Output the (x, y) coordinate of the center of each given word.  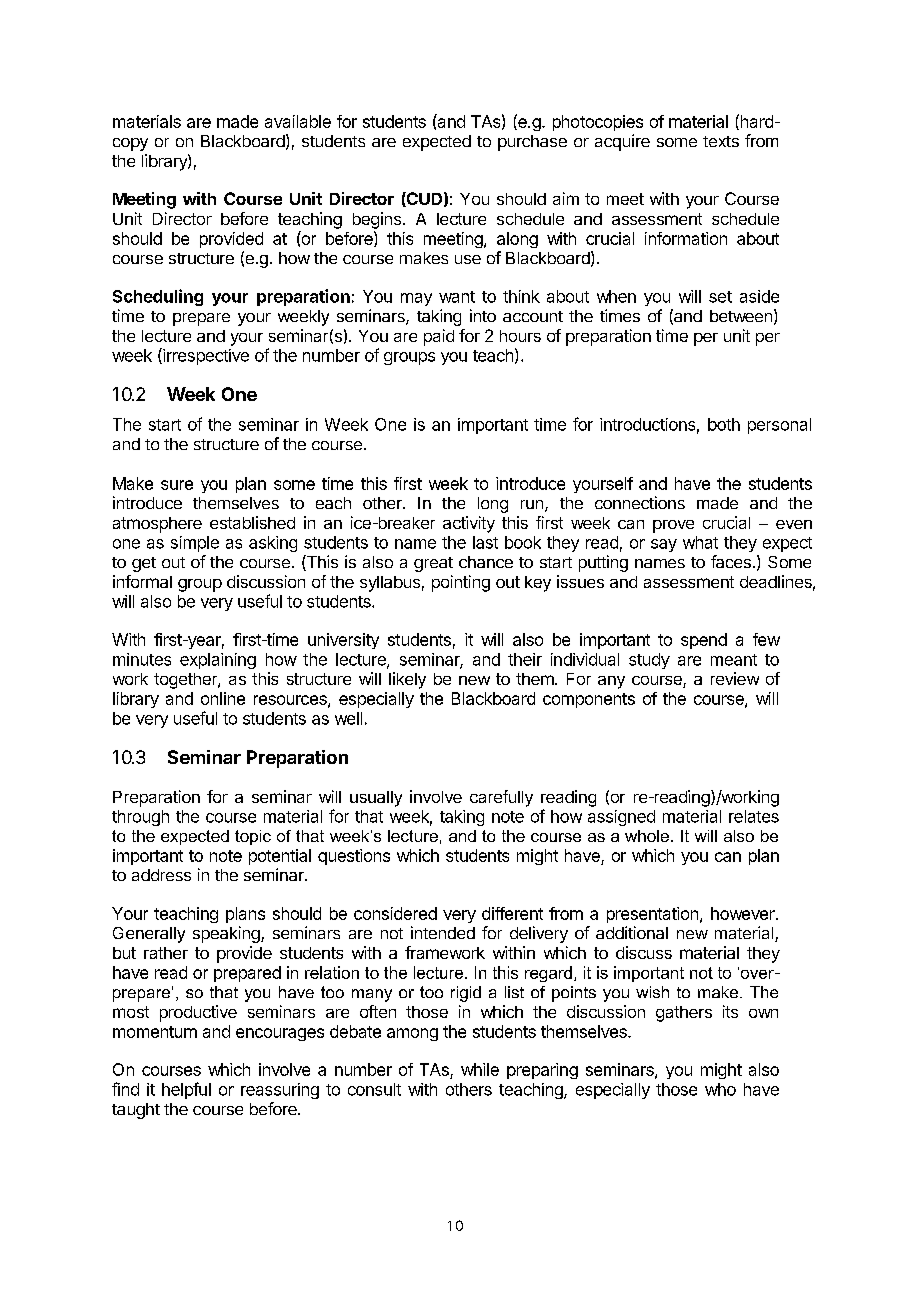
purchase (532, 143)
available (298, 121)
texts (721, 141)
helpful (186, 1090)
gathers (684, 1014)
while (480, 1069)
